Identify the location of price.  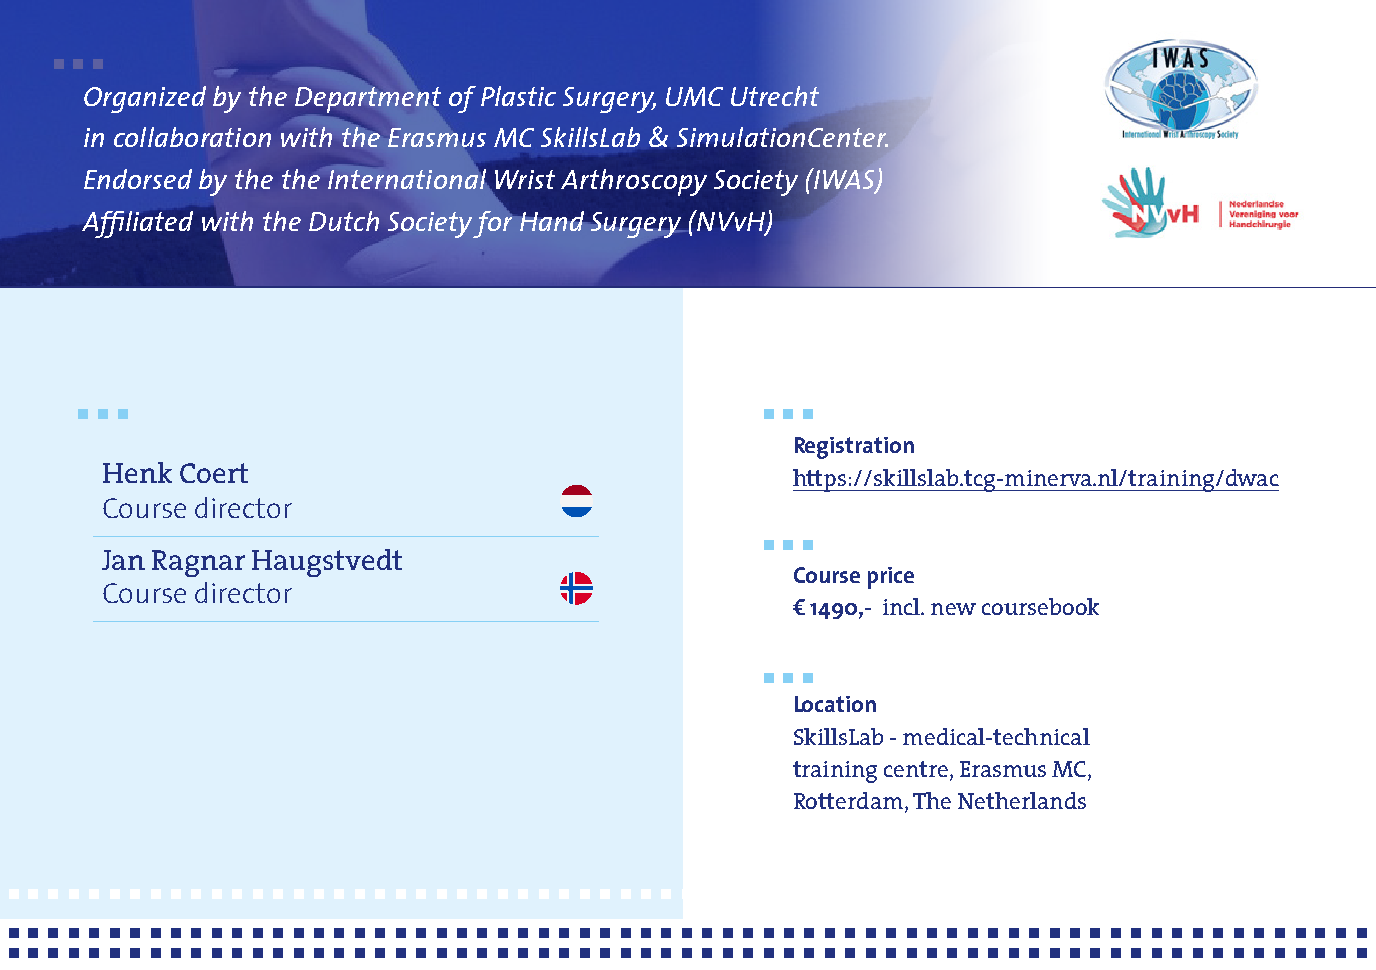
(891, 578).
